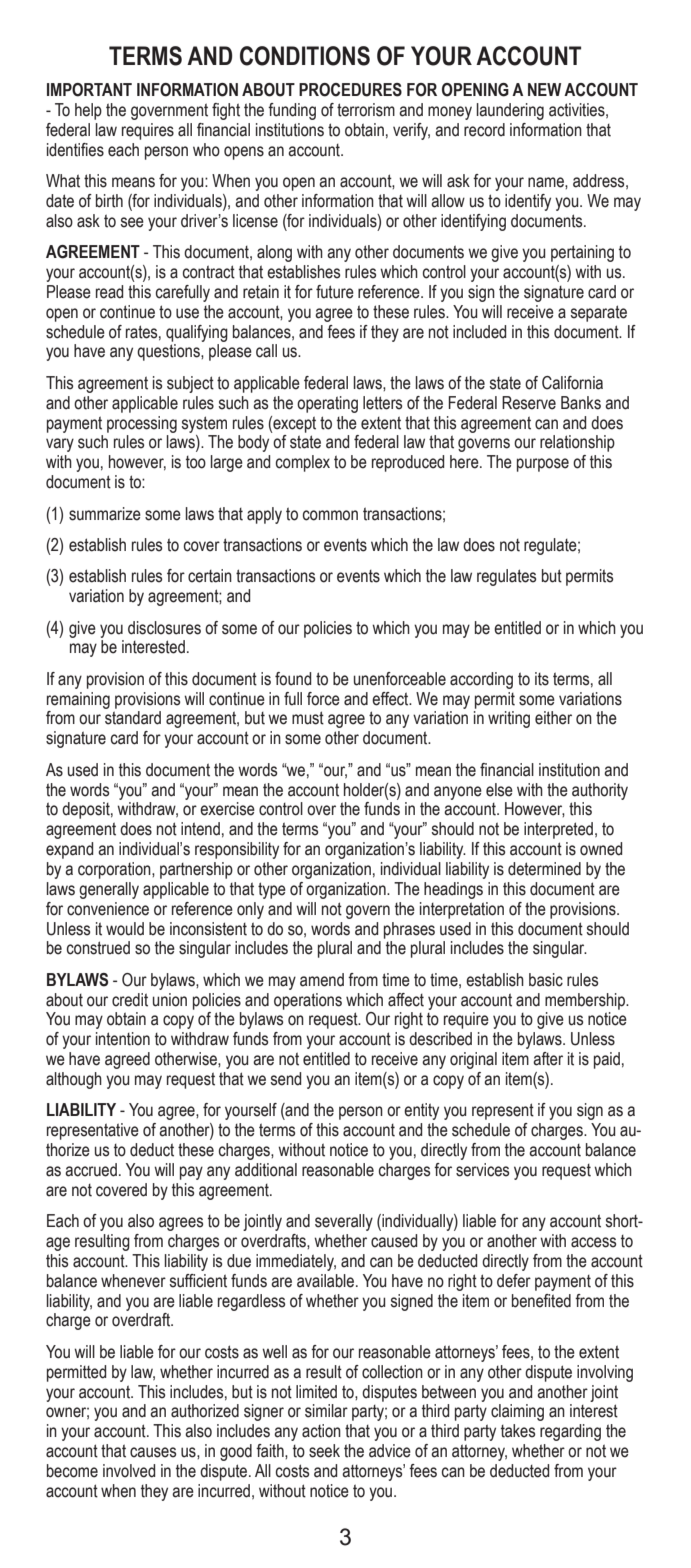 This image has width=691, height=1568. I want to click on operating, so click(327, 404).
